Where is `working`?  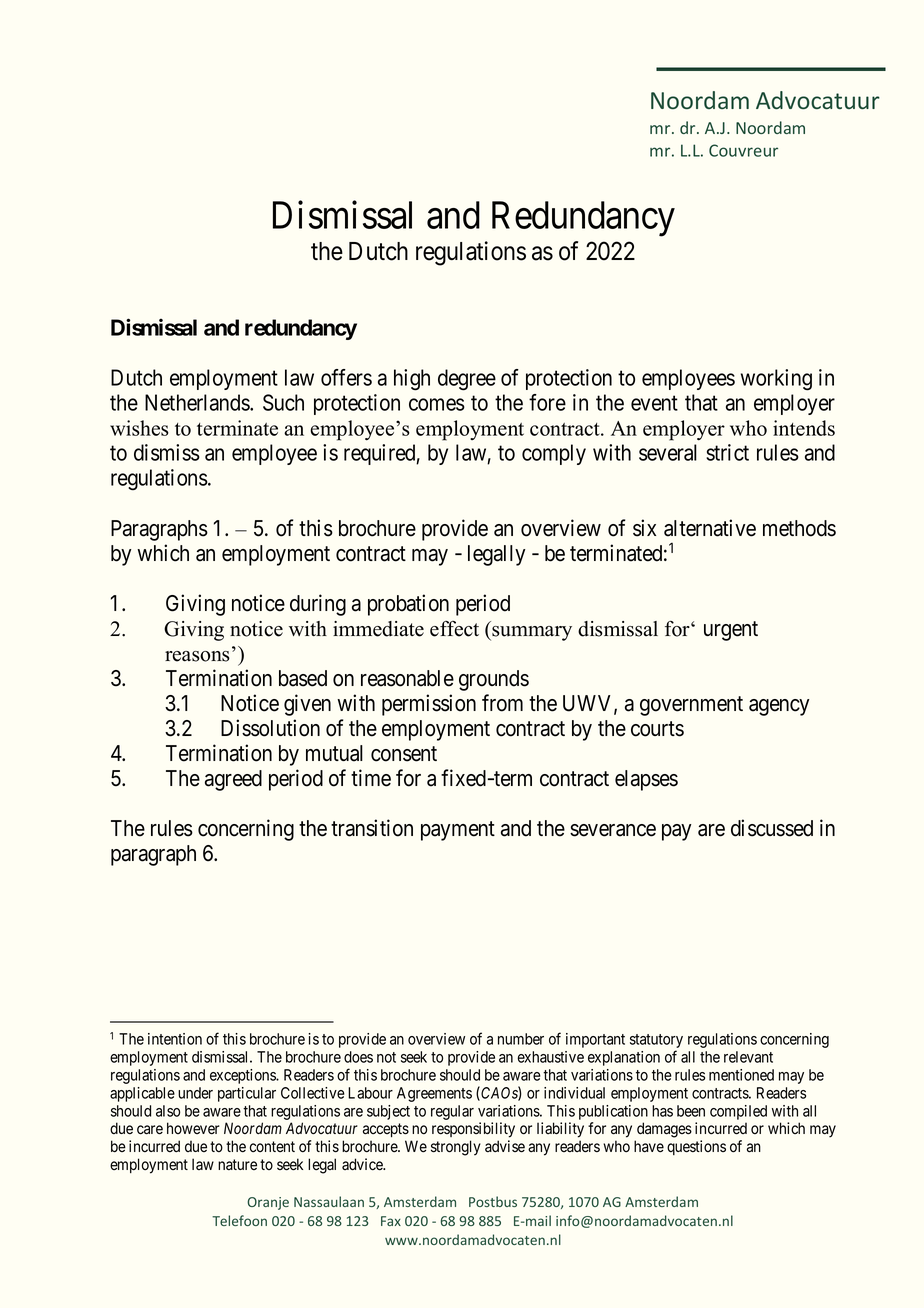
working is located at coordinates (776, 380).
